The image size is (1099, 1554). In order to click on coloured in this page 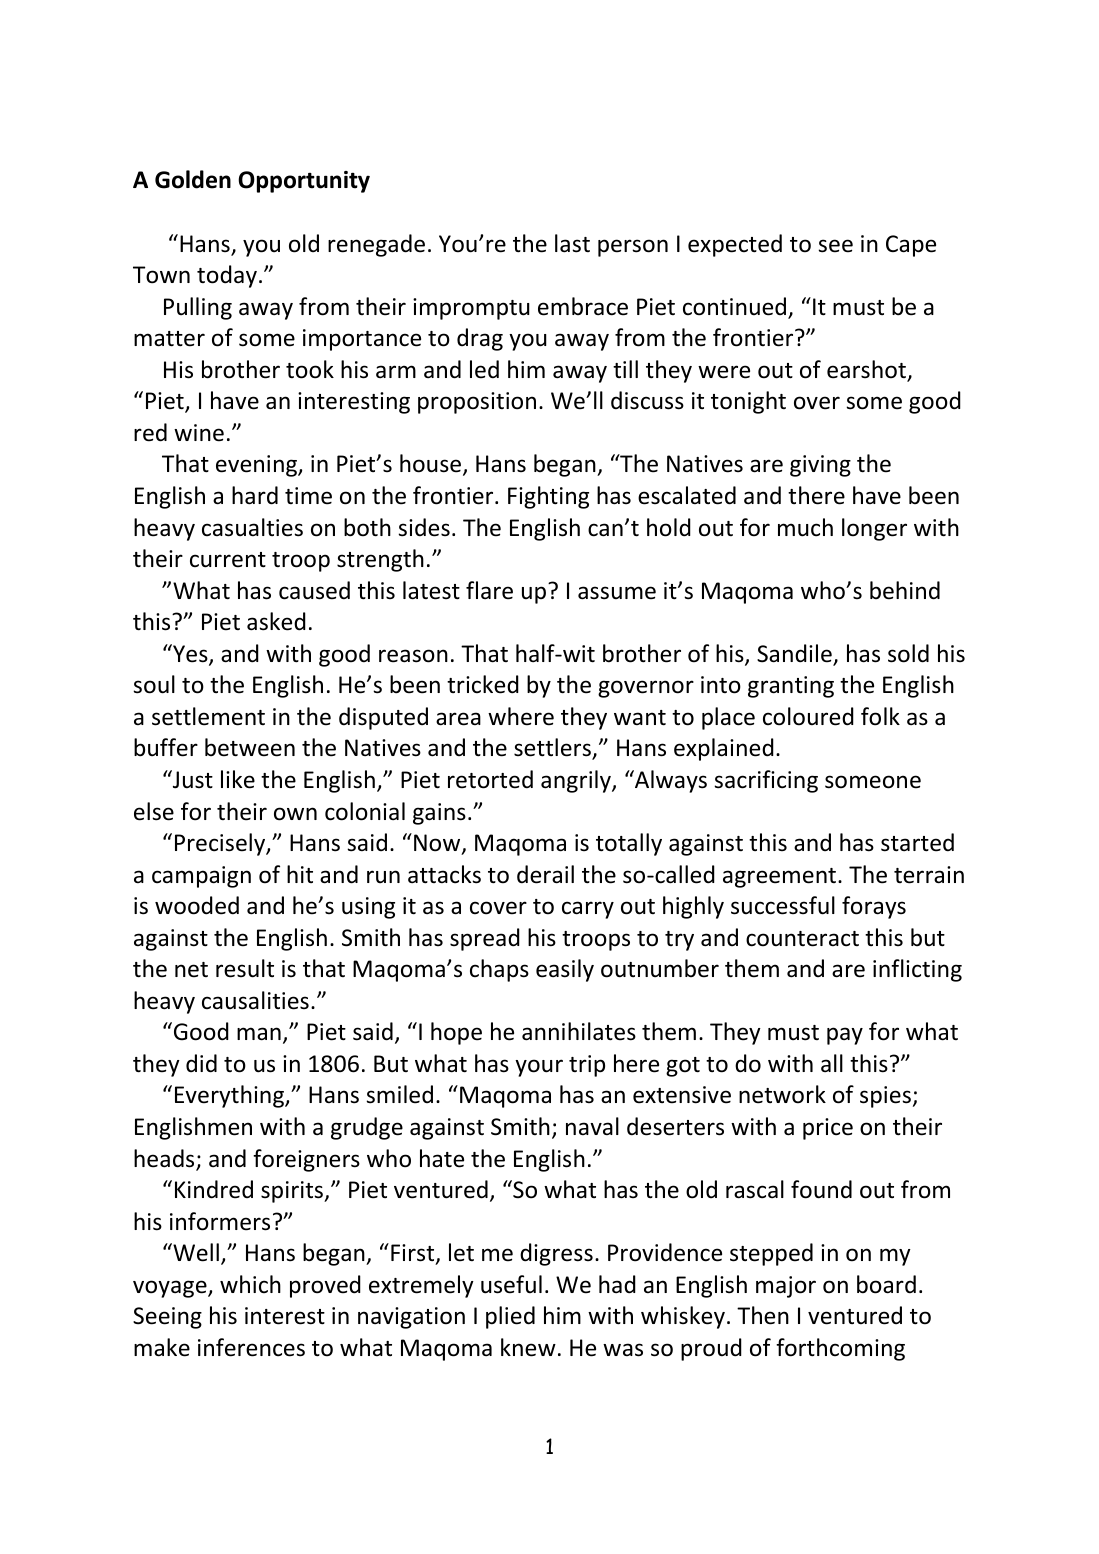, I will do `click(808, 716)`.
